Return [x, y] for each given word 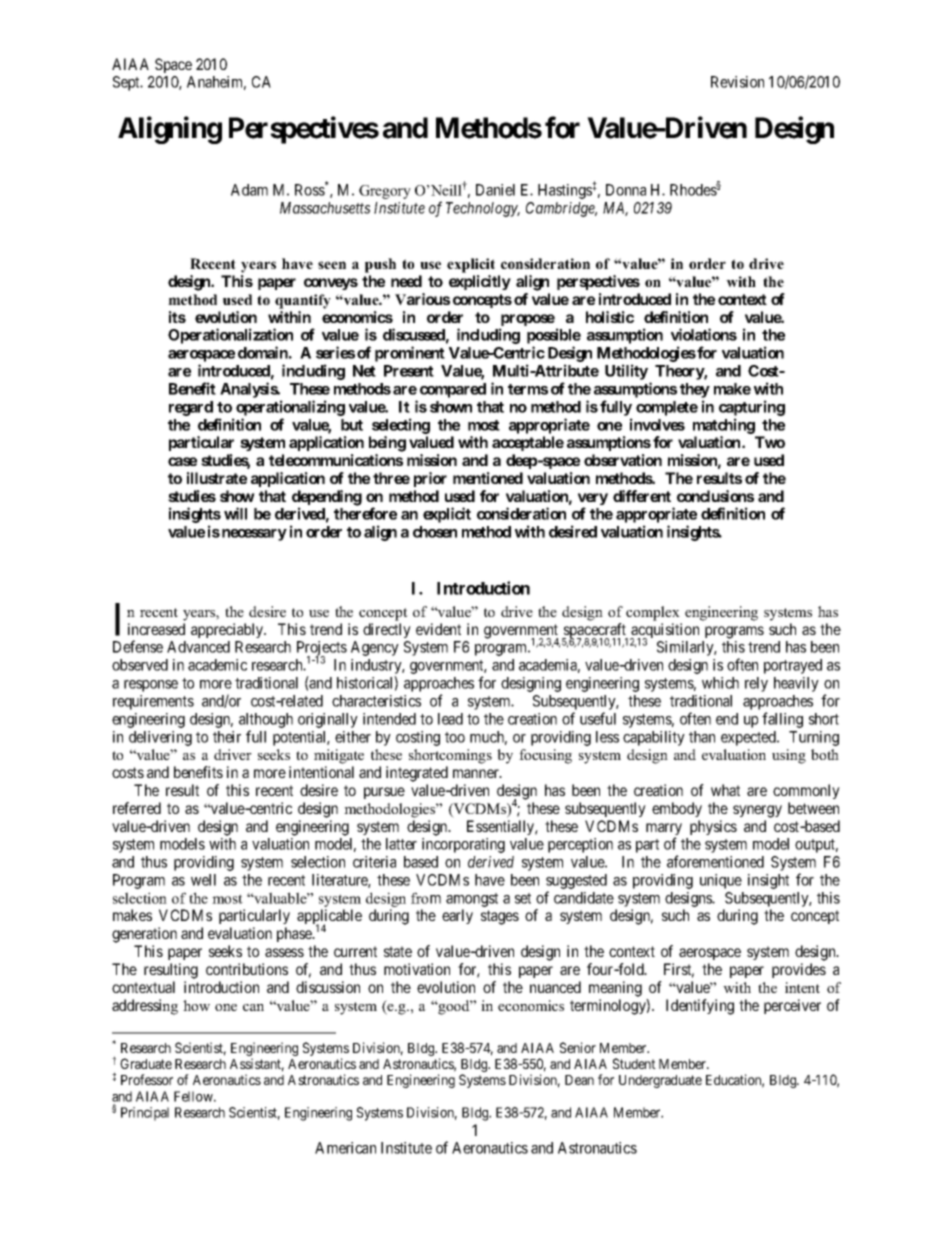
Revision [737, 82]
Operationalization [230, 336]
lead [450, 719]
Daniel [495, 190]
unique [721, 881]
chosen [435, 532]
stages [500, 917]
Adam [249, 190]
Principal [145, 1114]
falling [782, 720]
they [695, 390]
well [203, 880]
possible [554, 336]
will [235, 513]
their [227, 737]
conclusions [715, 496]
